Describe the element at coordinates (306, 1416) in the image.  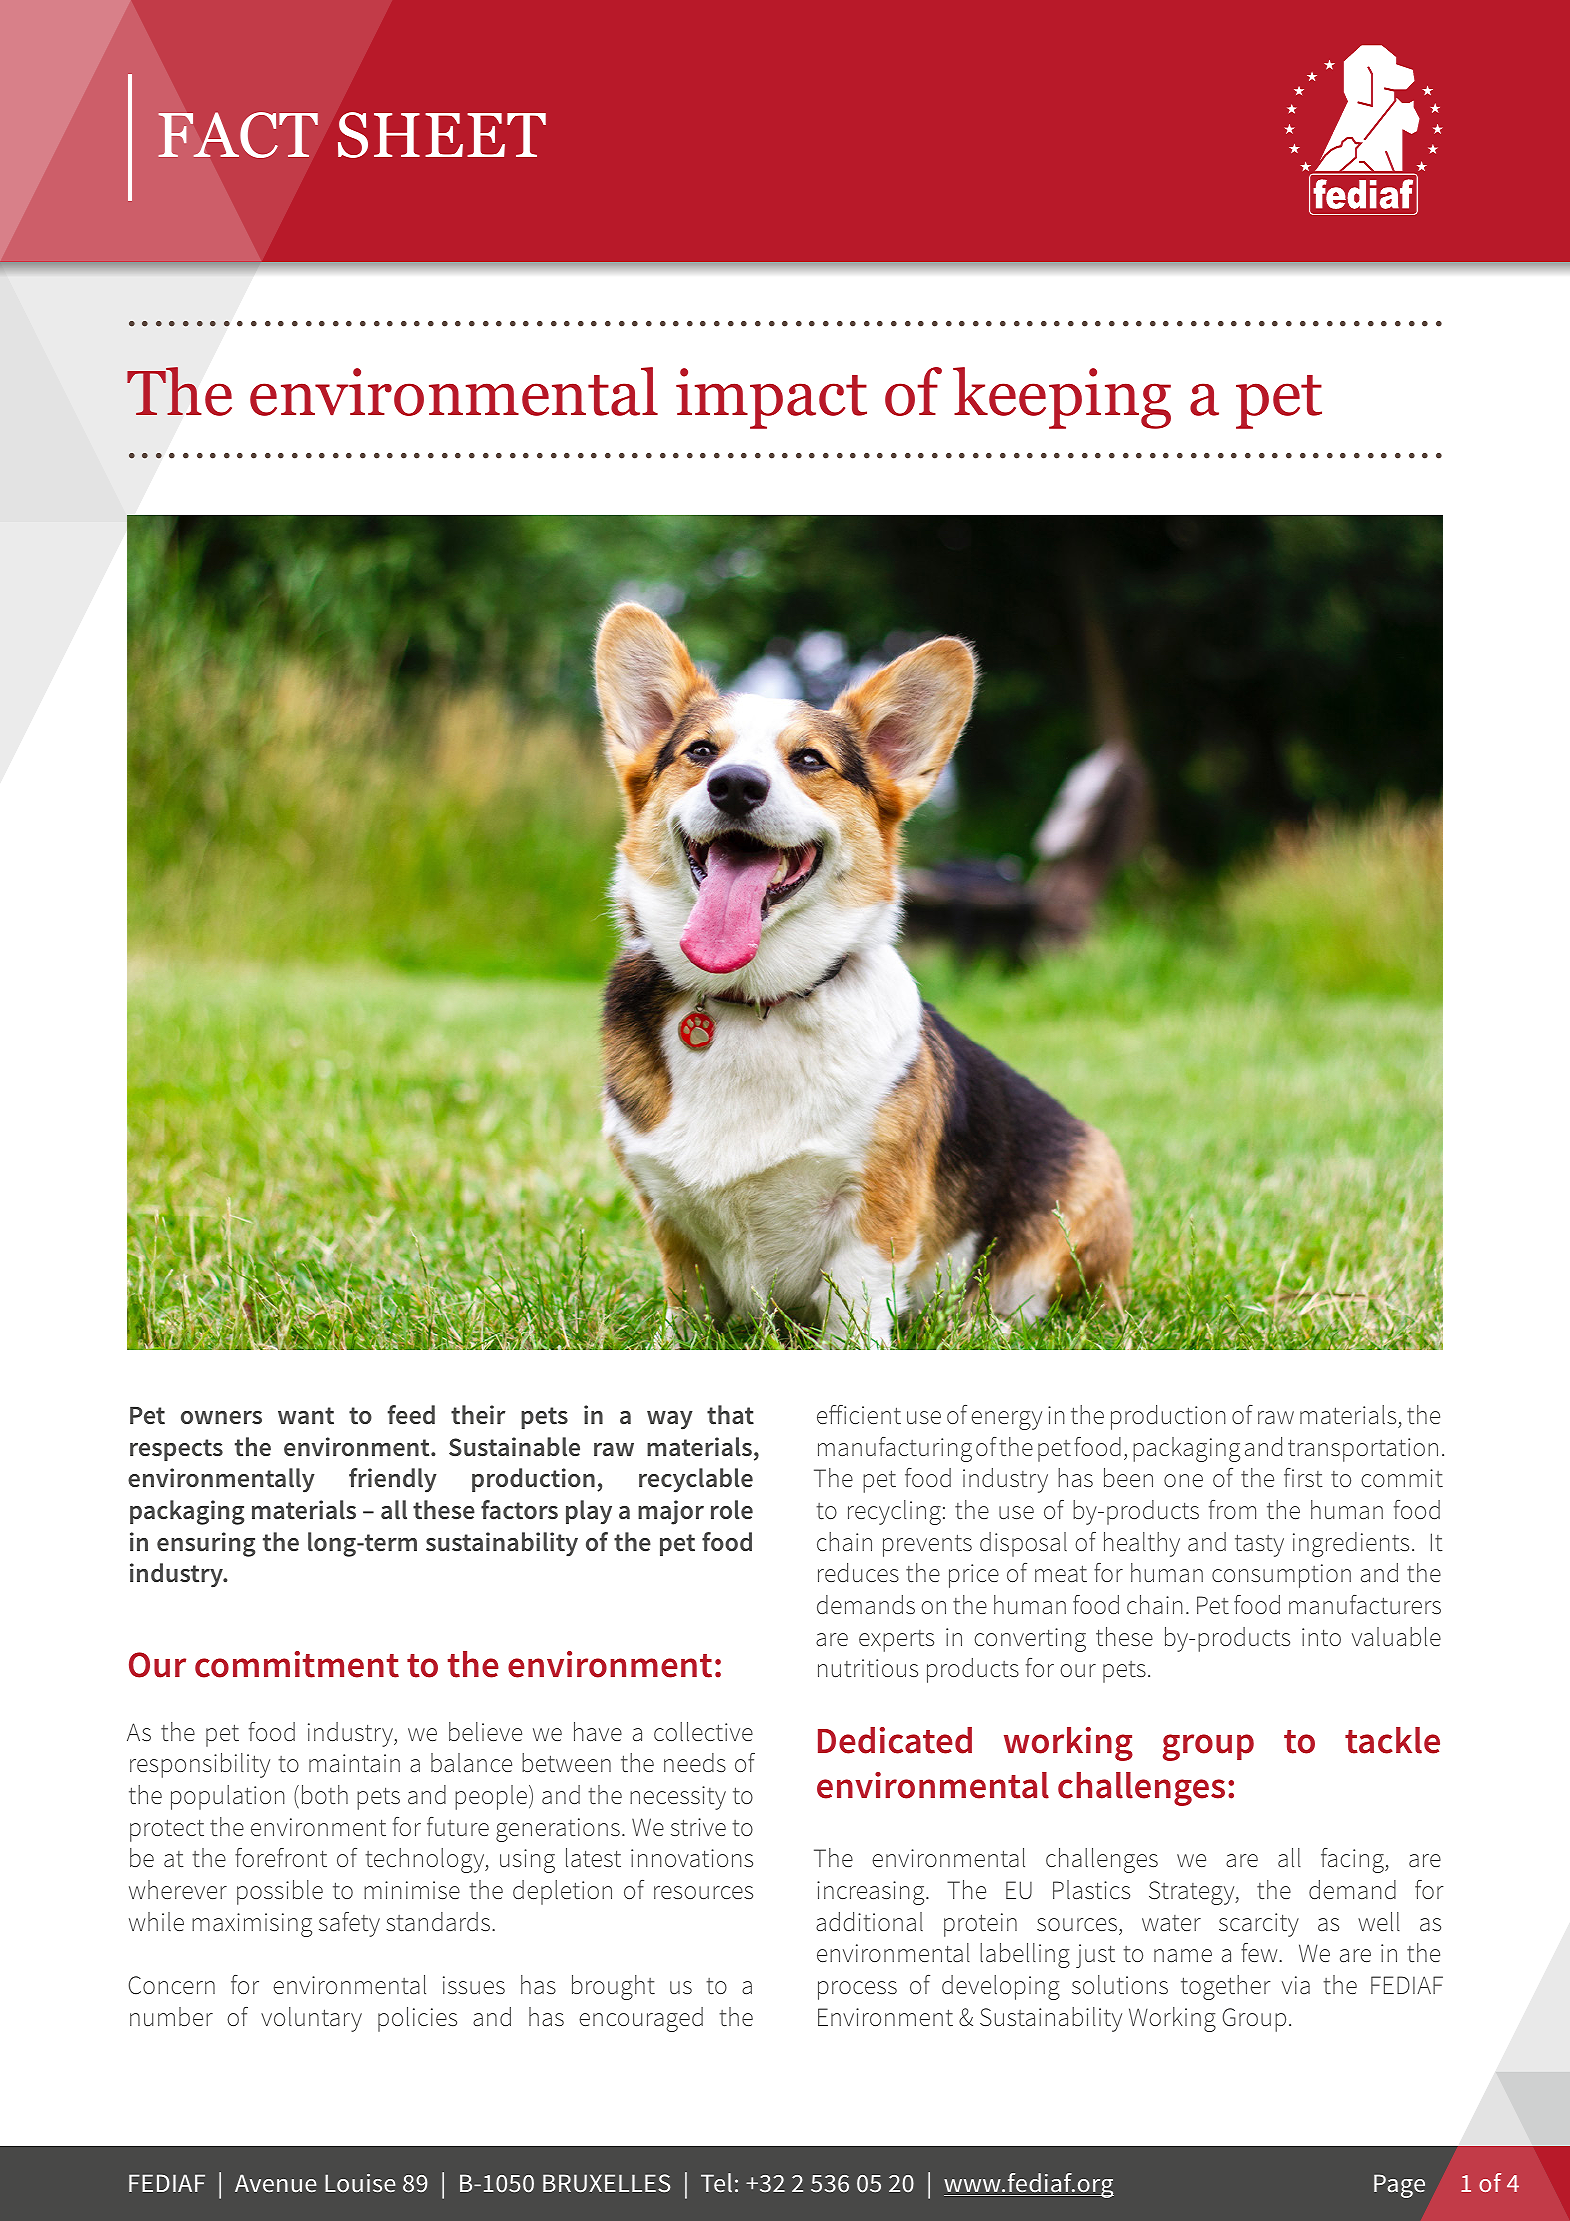
I see `want` at that location.
